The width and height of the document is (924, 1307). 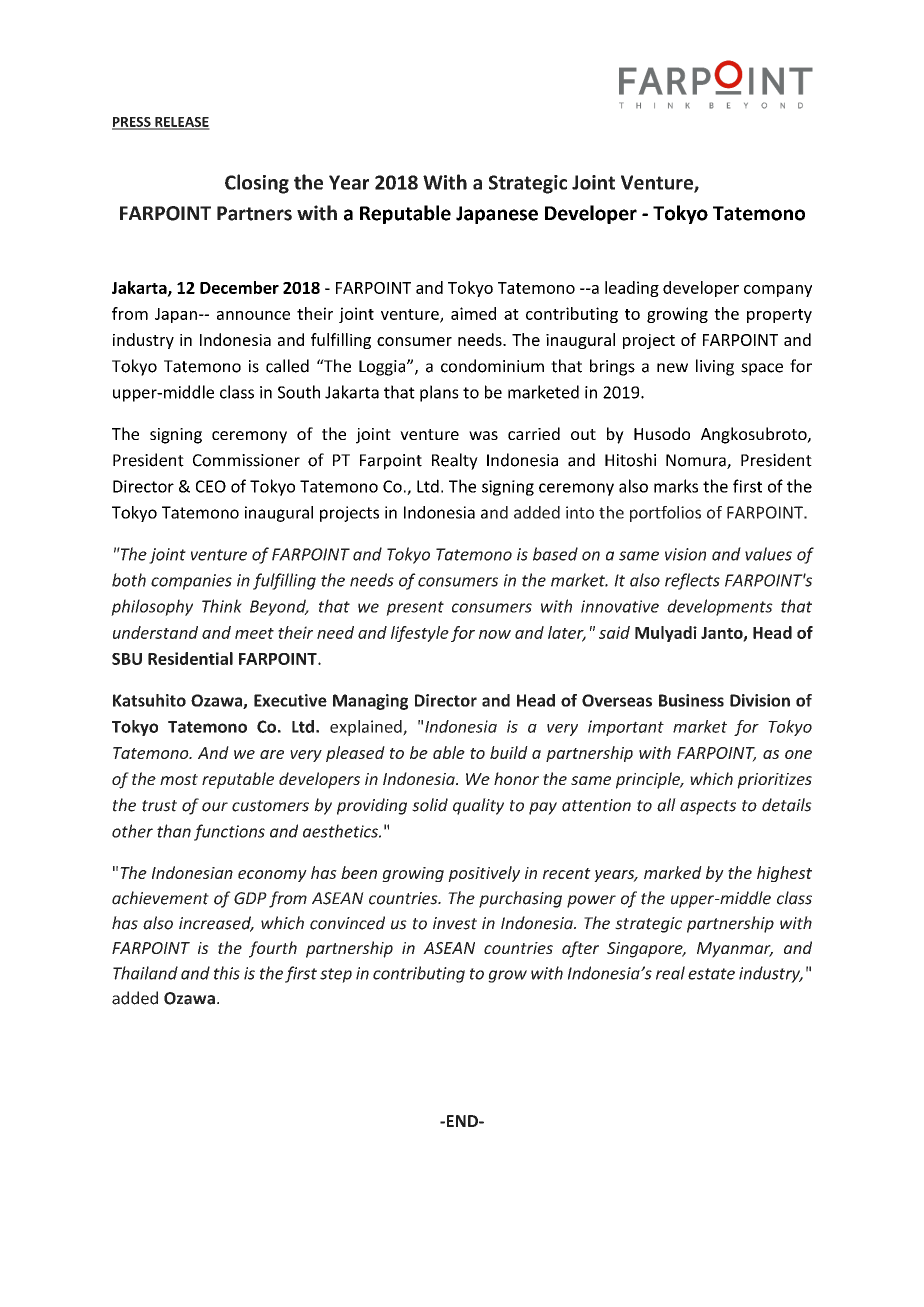 I want to click on RELEASE, so click(x=181, y=123).
